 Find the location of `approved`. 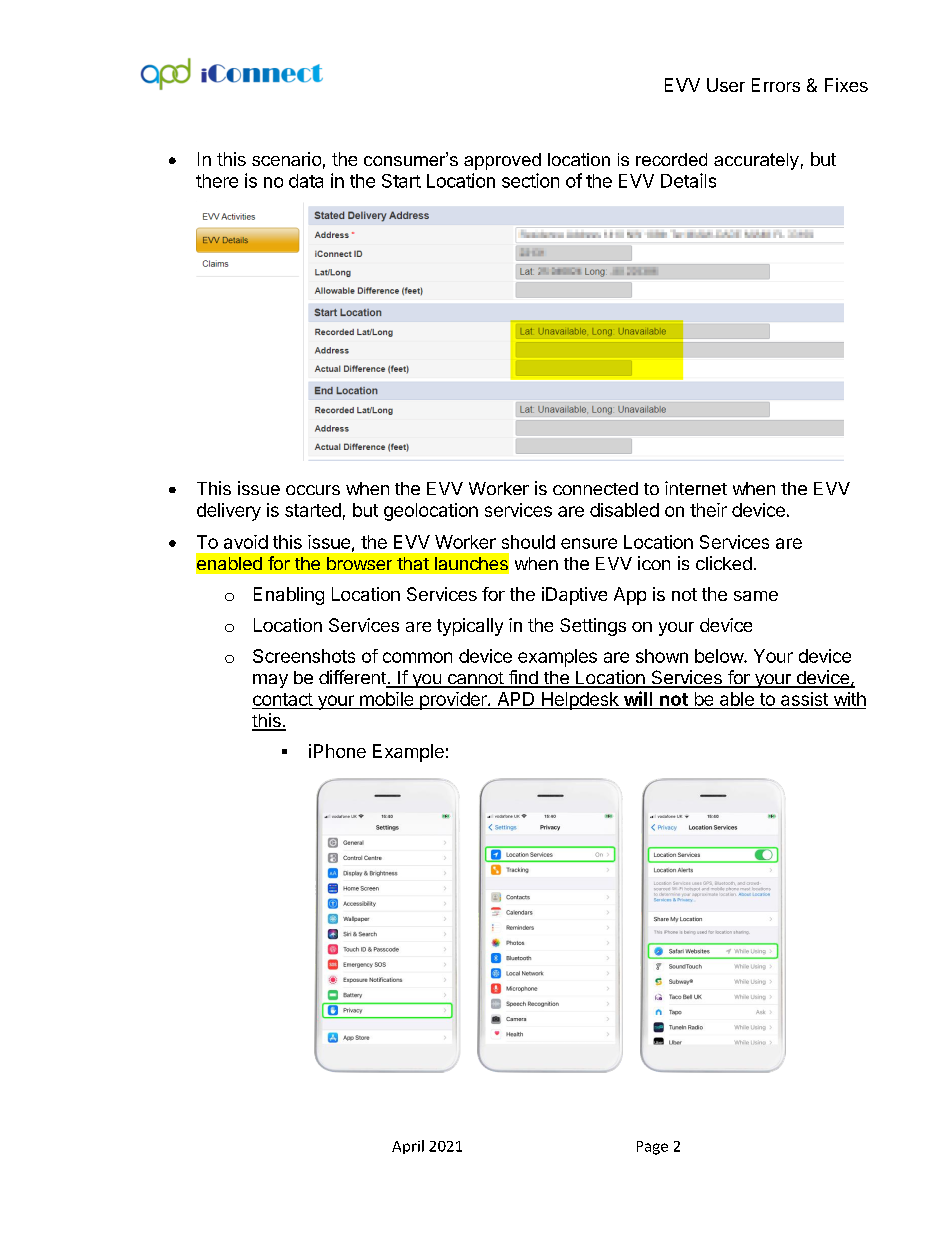

approved is located at coordinates (502, 161).
